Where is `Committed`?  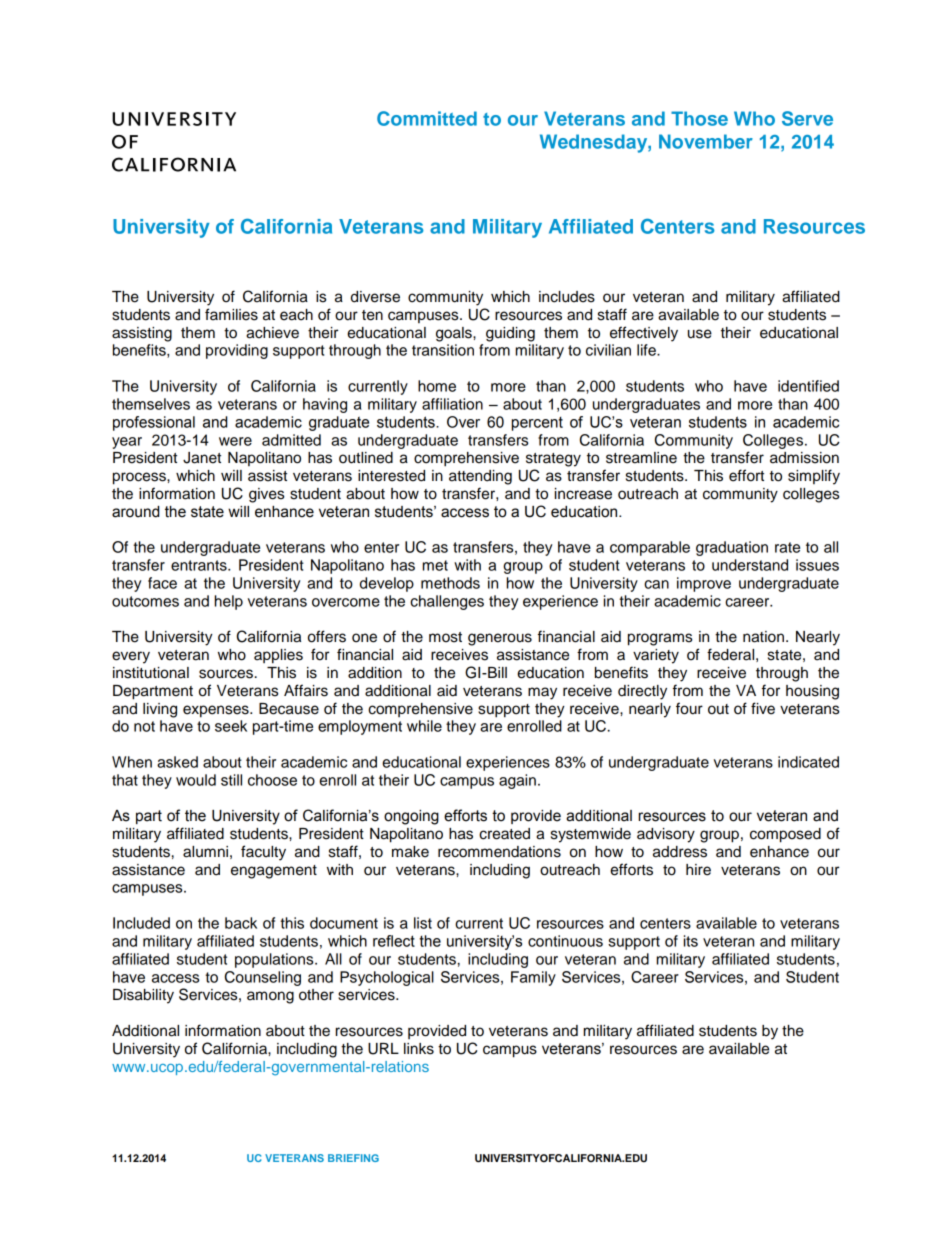 Committed is located at coordinates (427, 118).
